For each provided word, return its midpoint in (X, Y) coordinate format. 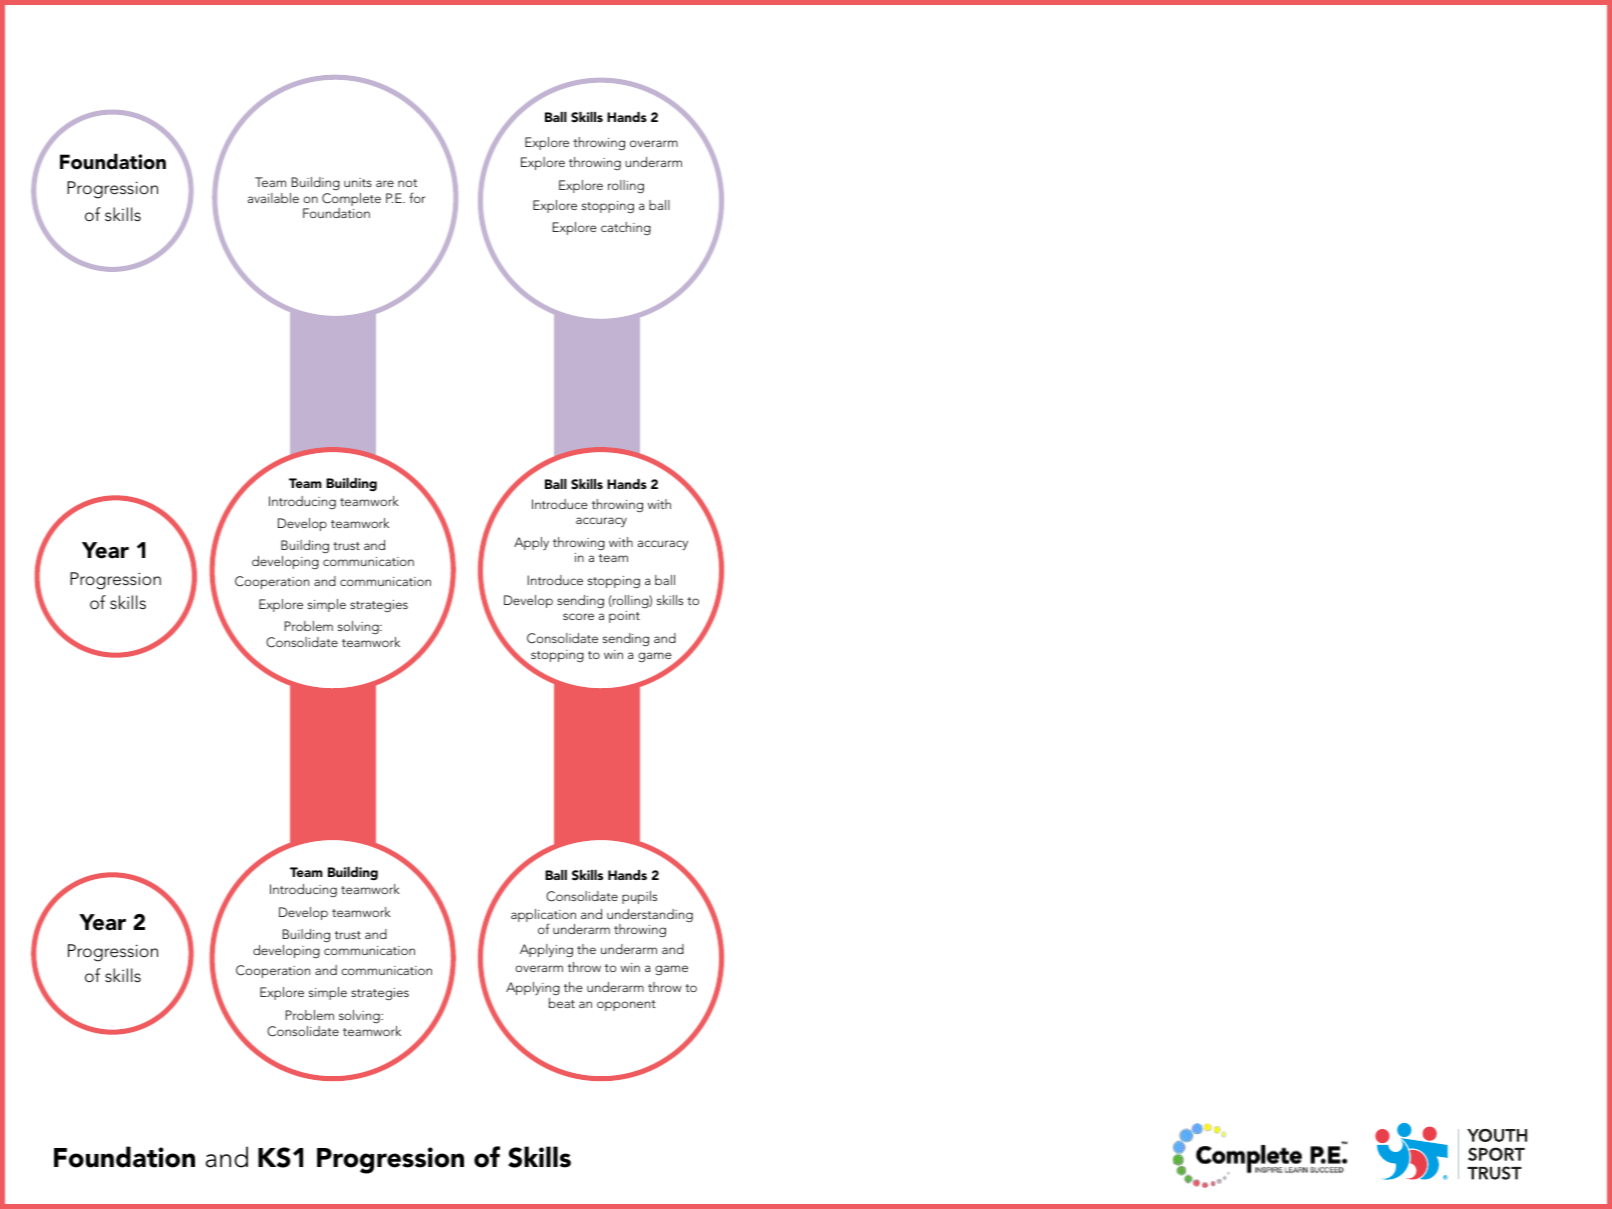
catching (626, 228)
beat (562, 1003)
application (543, 917)
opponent (626, 1005)
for (417, 197)
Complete (351, 201)
